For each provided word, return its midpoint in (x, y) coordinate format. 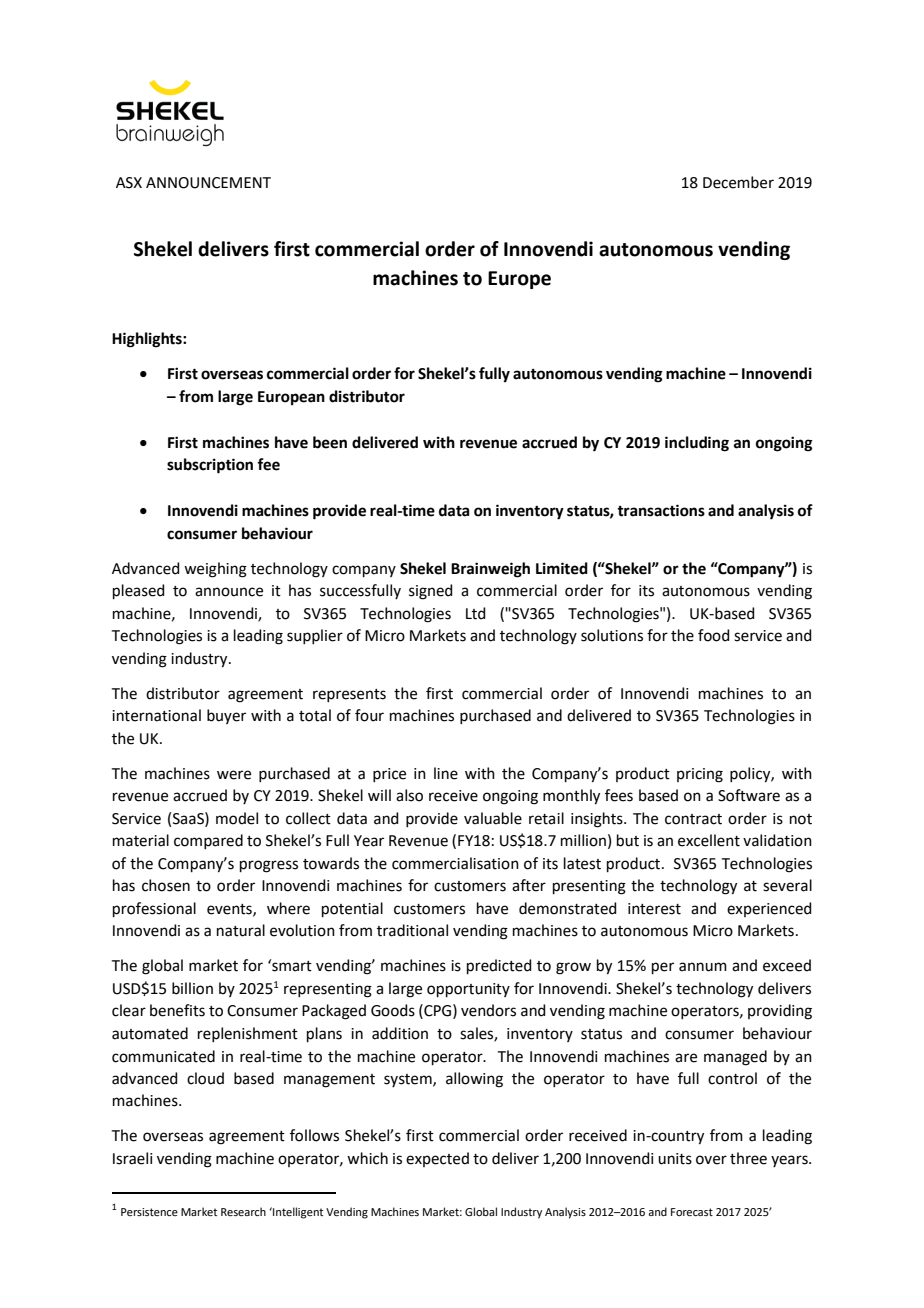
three (748, 1158)
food (714, 635)
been (330, 442)
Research (243, 1211)
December (738, 182)
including (697, 444)
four (369, 715)
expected (437, 1159)
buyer (226, 716)
